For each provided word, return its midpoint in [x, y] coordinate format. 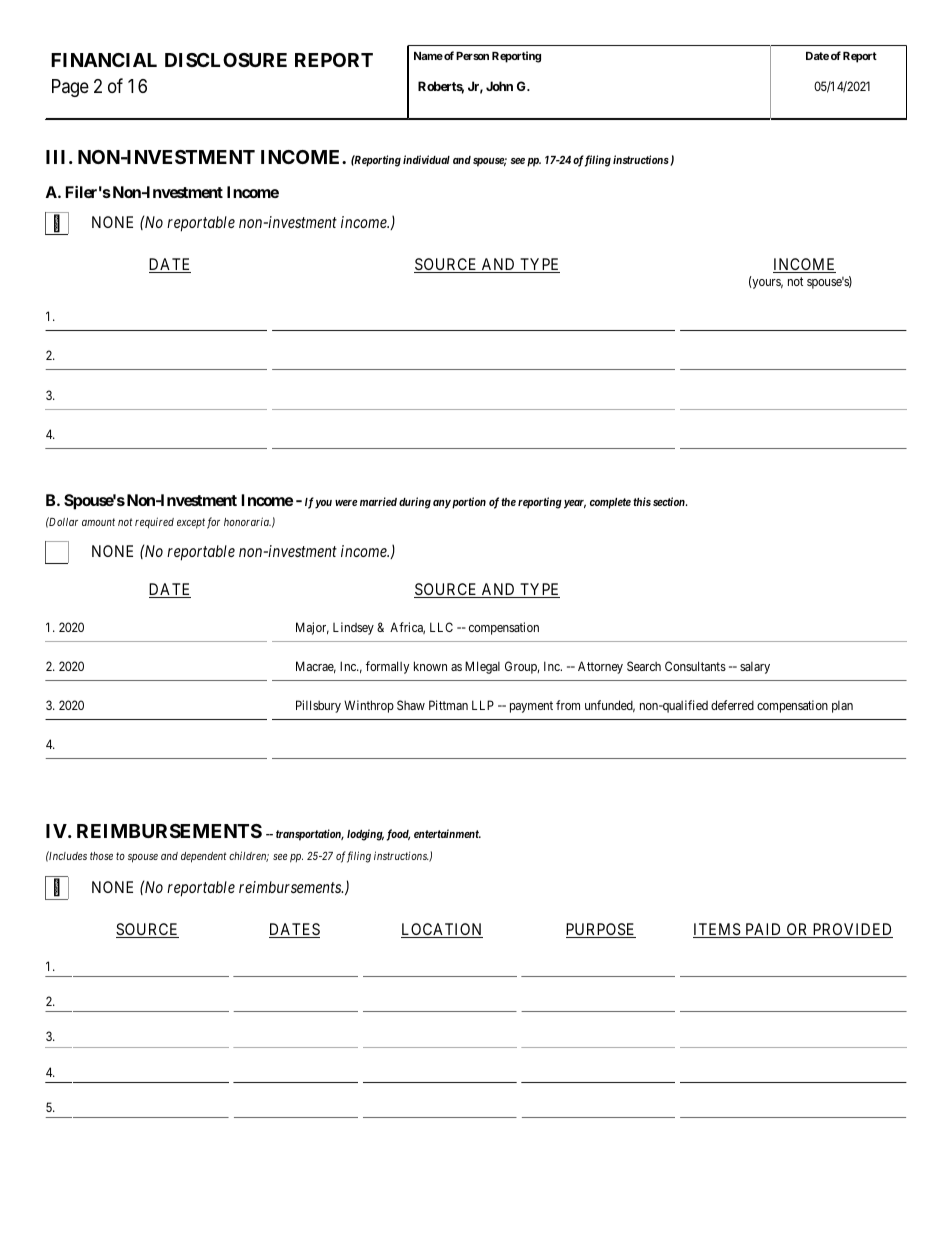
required [154, 523]
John [499, 86]
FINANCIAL [104, 60]
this [642, 501]
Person [472, 56]
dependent [204, 857]
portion [468, 503]
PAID [763, 929]
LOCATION [442, 930]
